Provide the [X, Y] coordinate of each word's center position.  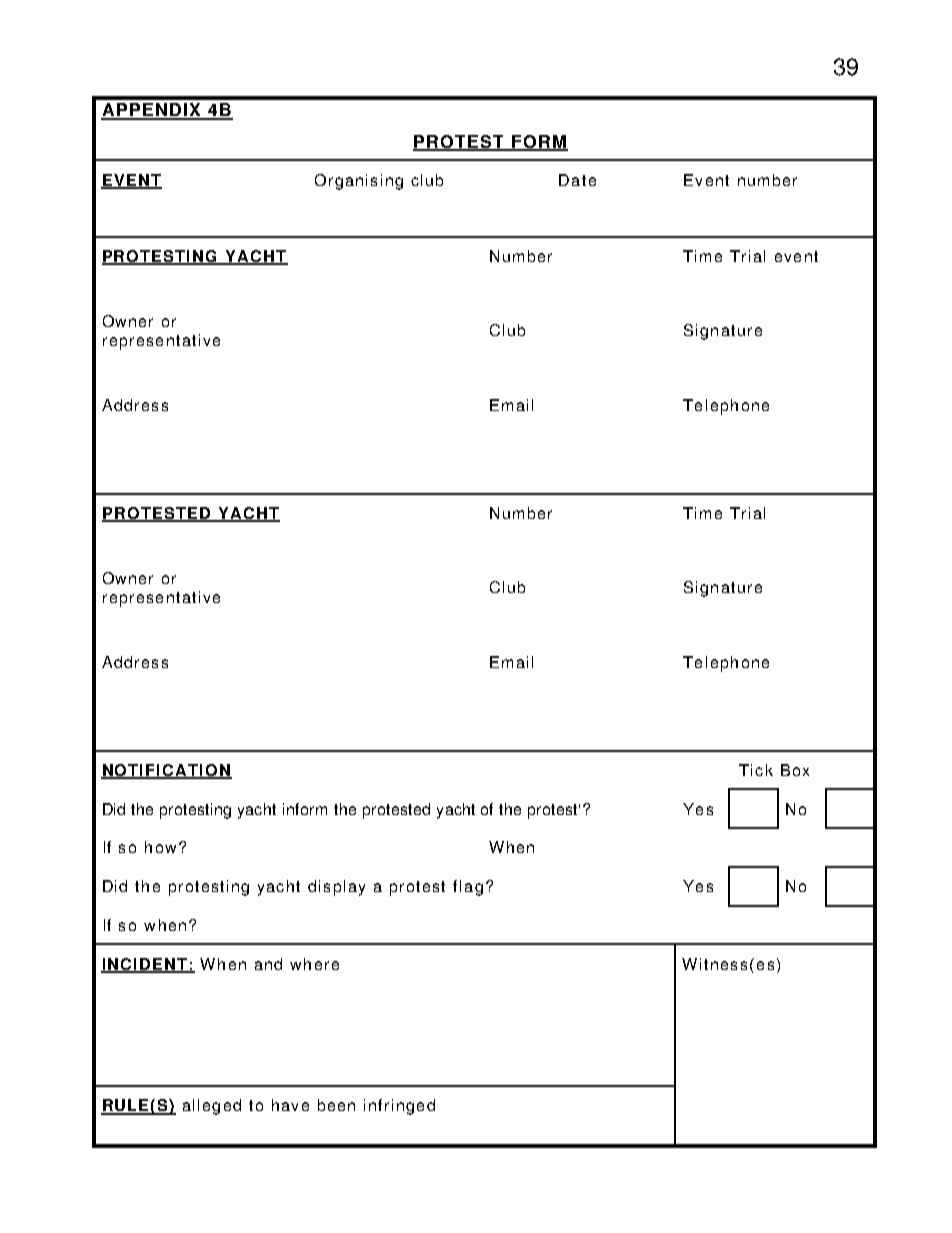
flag [468, 888]
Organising [359, 182]
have [290, 1105]
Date [577, 180]
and [268, 964]
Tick [756, 770]
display [336, 888]
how [160, 847]
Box [795, 770]
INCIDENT [145, 965]
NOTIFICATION [166, 771]
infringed [399, 1107]
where [314, 964]
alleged [212, 1107]
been [336, 1105]
